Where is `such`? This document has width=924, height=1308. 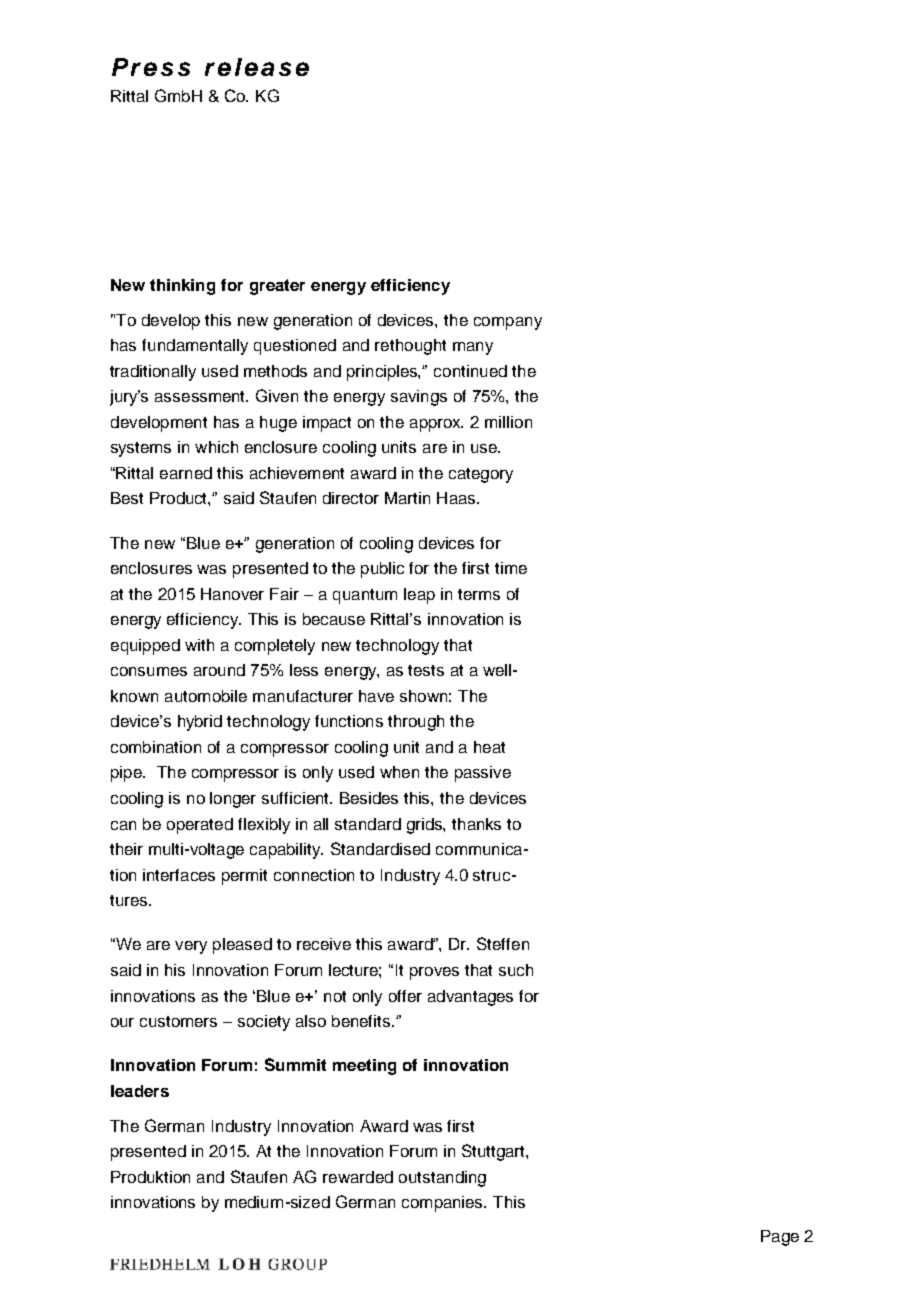 such is located at coordinates (516, 970).
